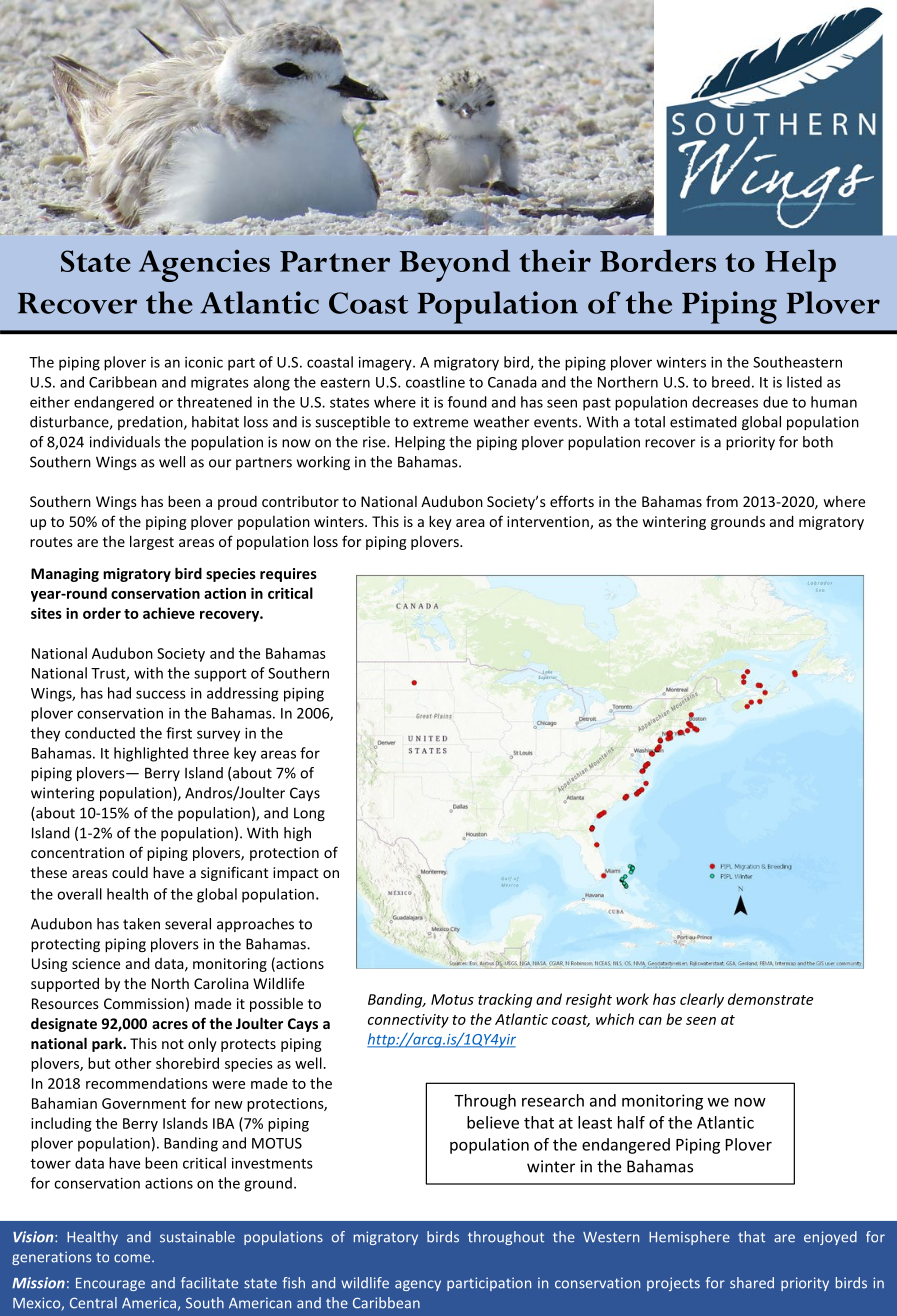 The width and height of the screenshot is (897, 1316). What do you see at coordinates (722, 501) in the screenshot?
I see `from` at bounding box center [722, 501].
